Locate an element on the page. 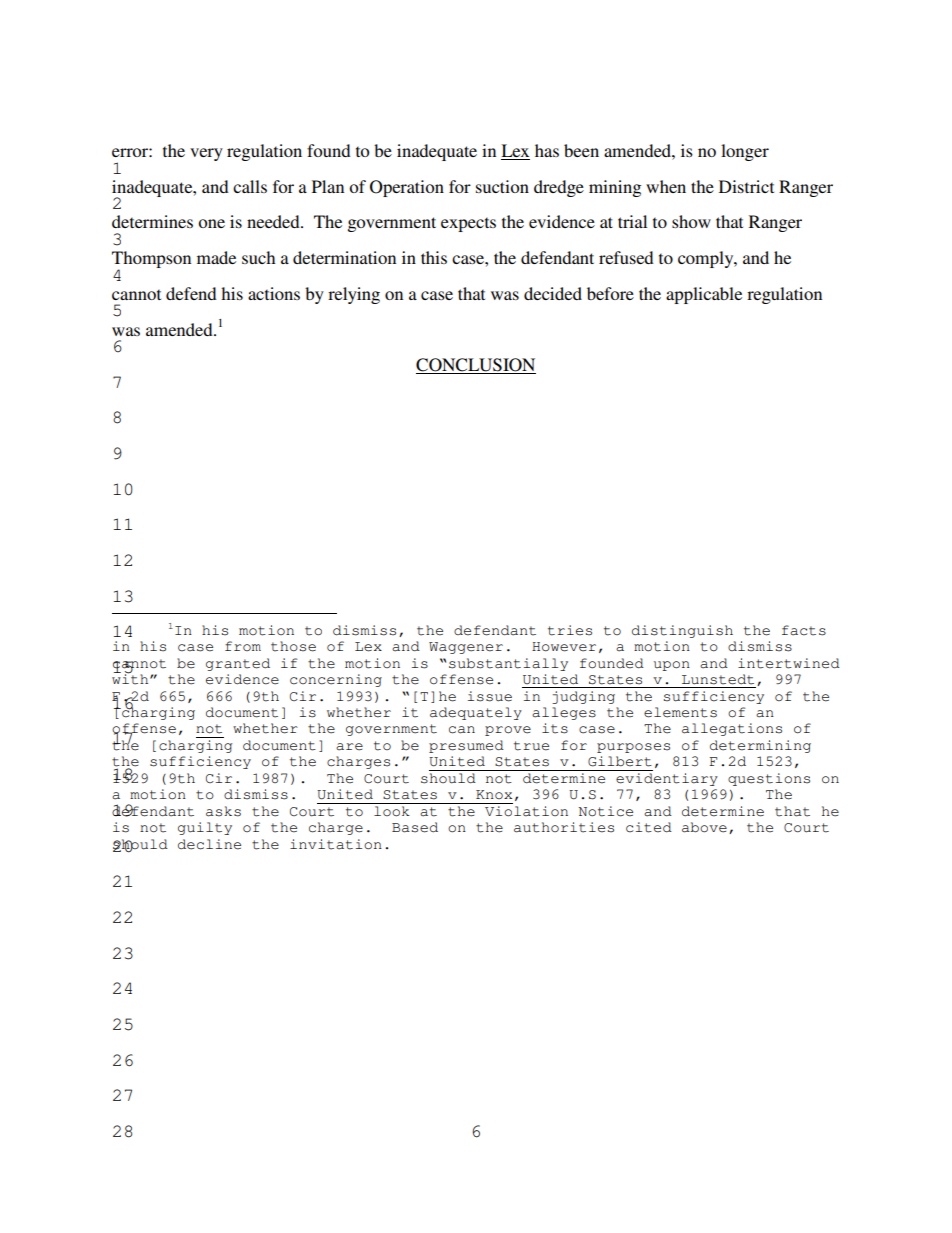 Image resolution: width=952 pixels, height=1233 pixels. actions is located at coordinates (274, 293).
